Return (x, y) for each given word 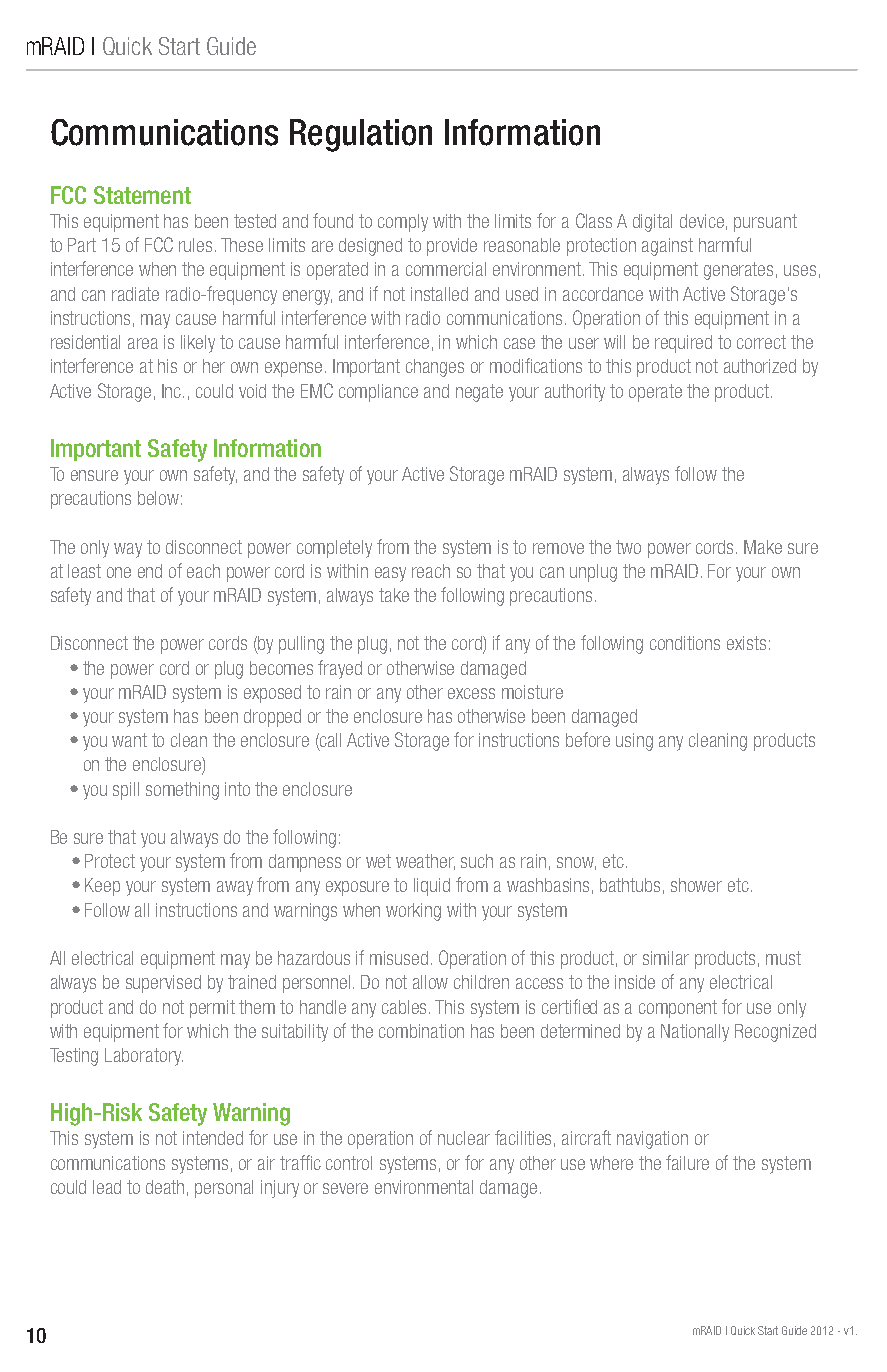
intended (213, 1138)
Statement (142, 195)
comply (403, 223)
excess (471, 693)
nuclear (464, 1138)
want (129, 740)
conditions (685, 643)
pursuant (765, 223)
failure (687, 1162)
